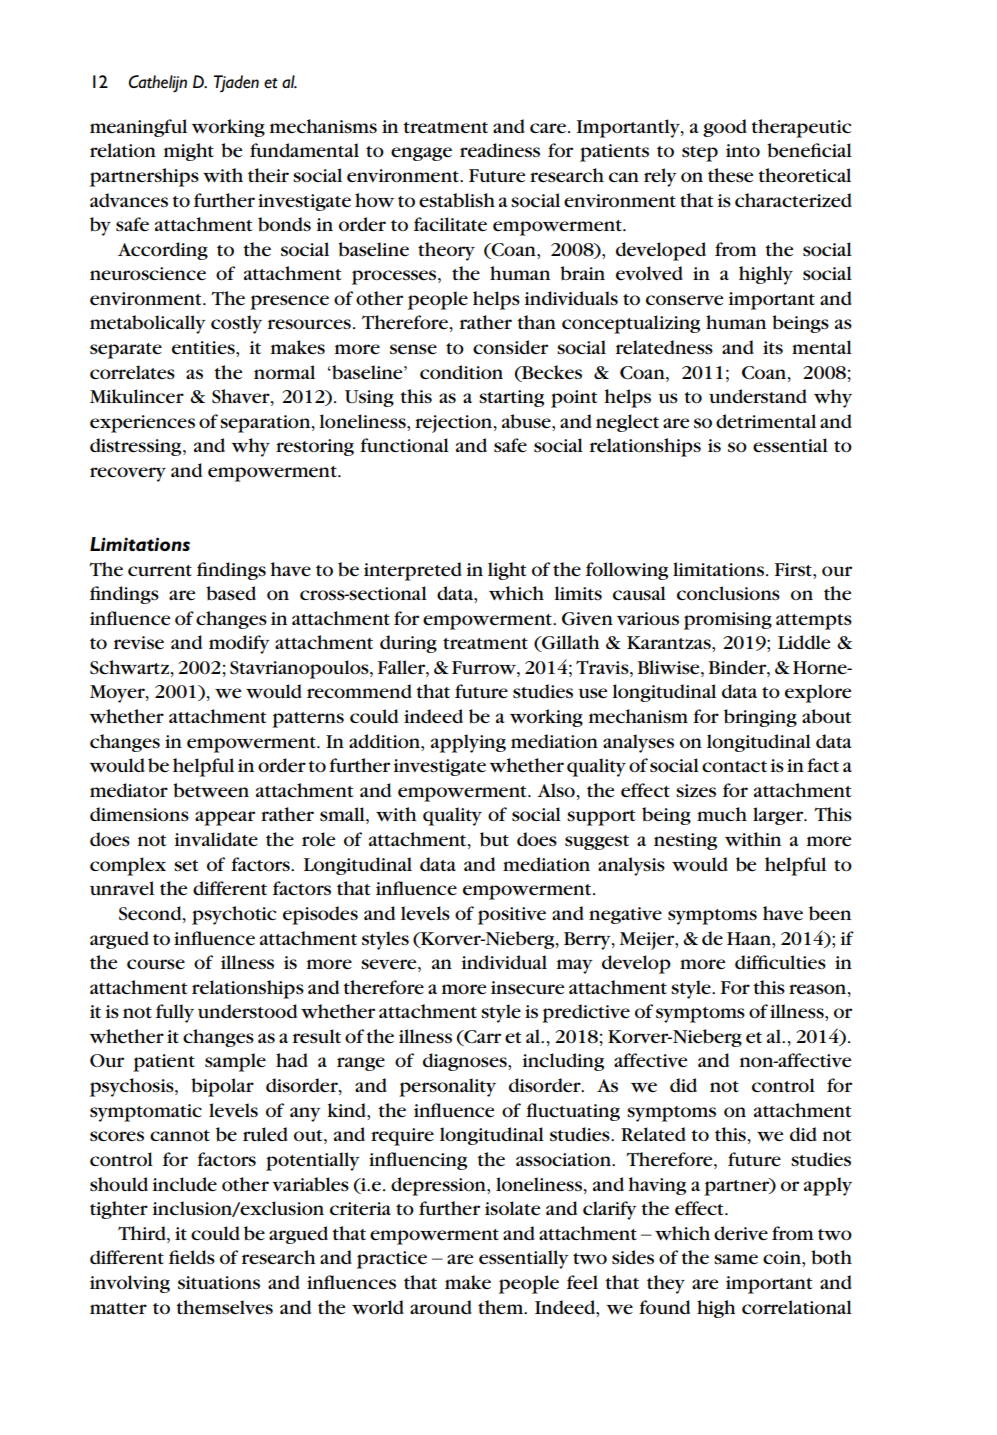  What do you see at coordinates (794, 569) in the screenshot?
I see `First` at bounding box center [794, 569].
